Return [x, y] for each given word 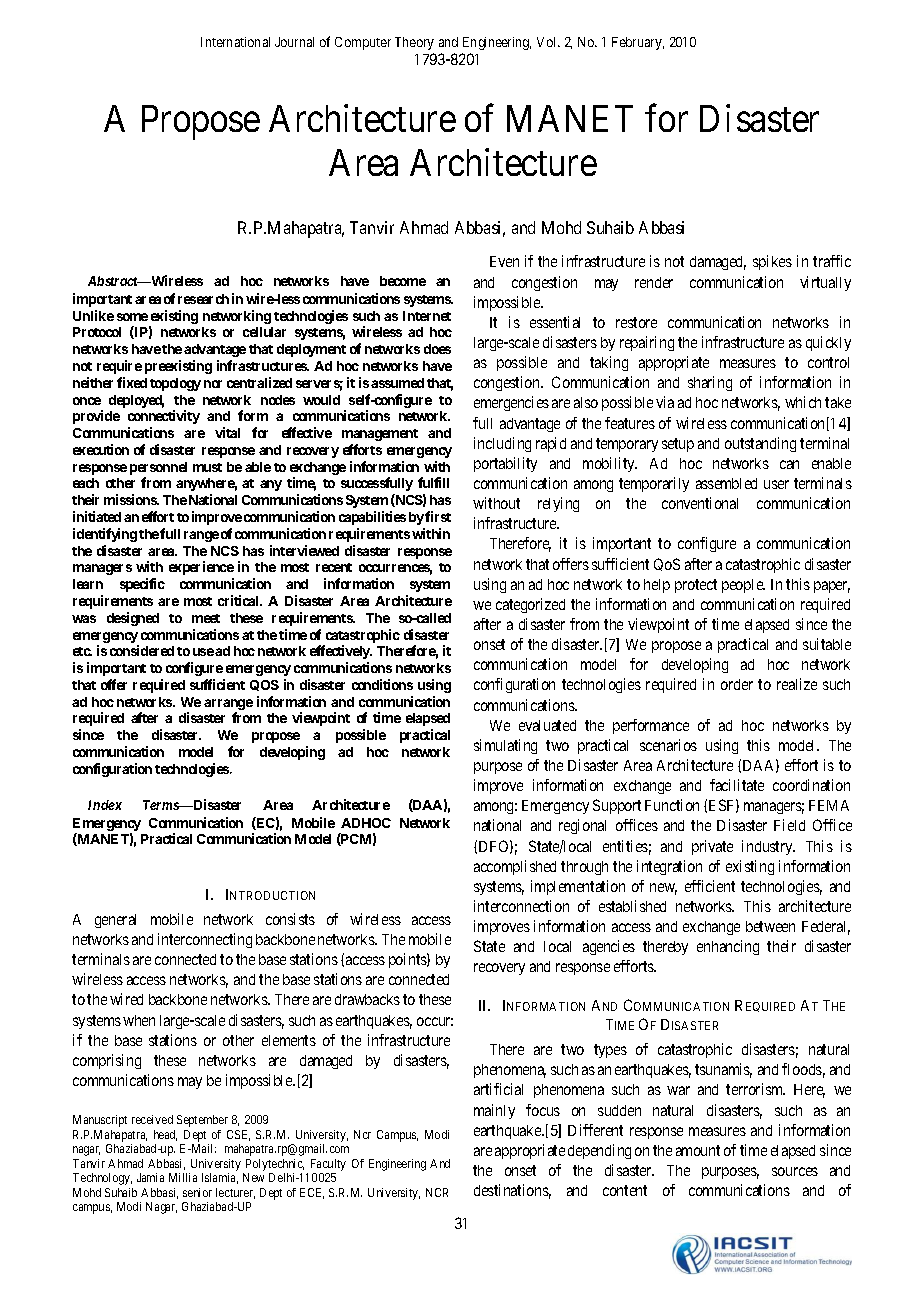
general [115, 921]
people [743, 586]
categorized [530, 605]
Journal [294, 42]
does [437, 349]
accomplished [515, 867]
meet [206, 618]
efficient [710, 886]
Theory [414, 43]
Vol [548, 42]
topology [175, 384]
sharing [710, 383]
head [165, 1135]
